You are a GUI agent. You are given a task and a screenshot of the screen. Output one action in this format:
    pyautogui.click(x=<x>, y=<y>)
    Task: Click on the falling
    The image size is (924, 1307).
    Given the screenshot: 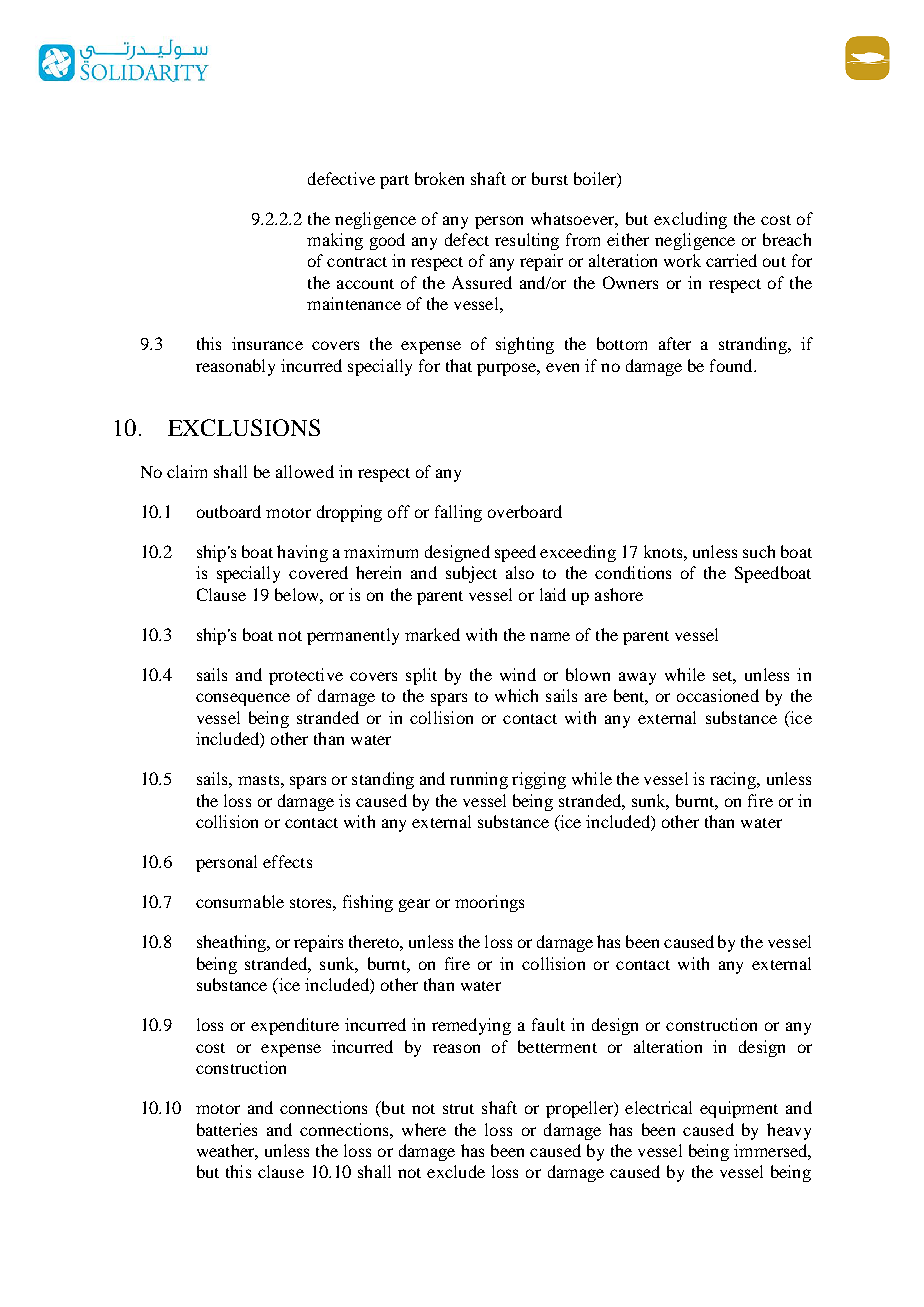 What is the action you would take?
    pyautogui.click(x=458, y=513)
